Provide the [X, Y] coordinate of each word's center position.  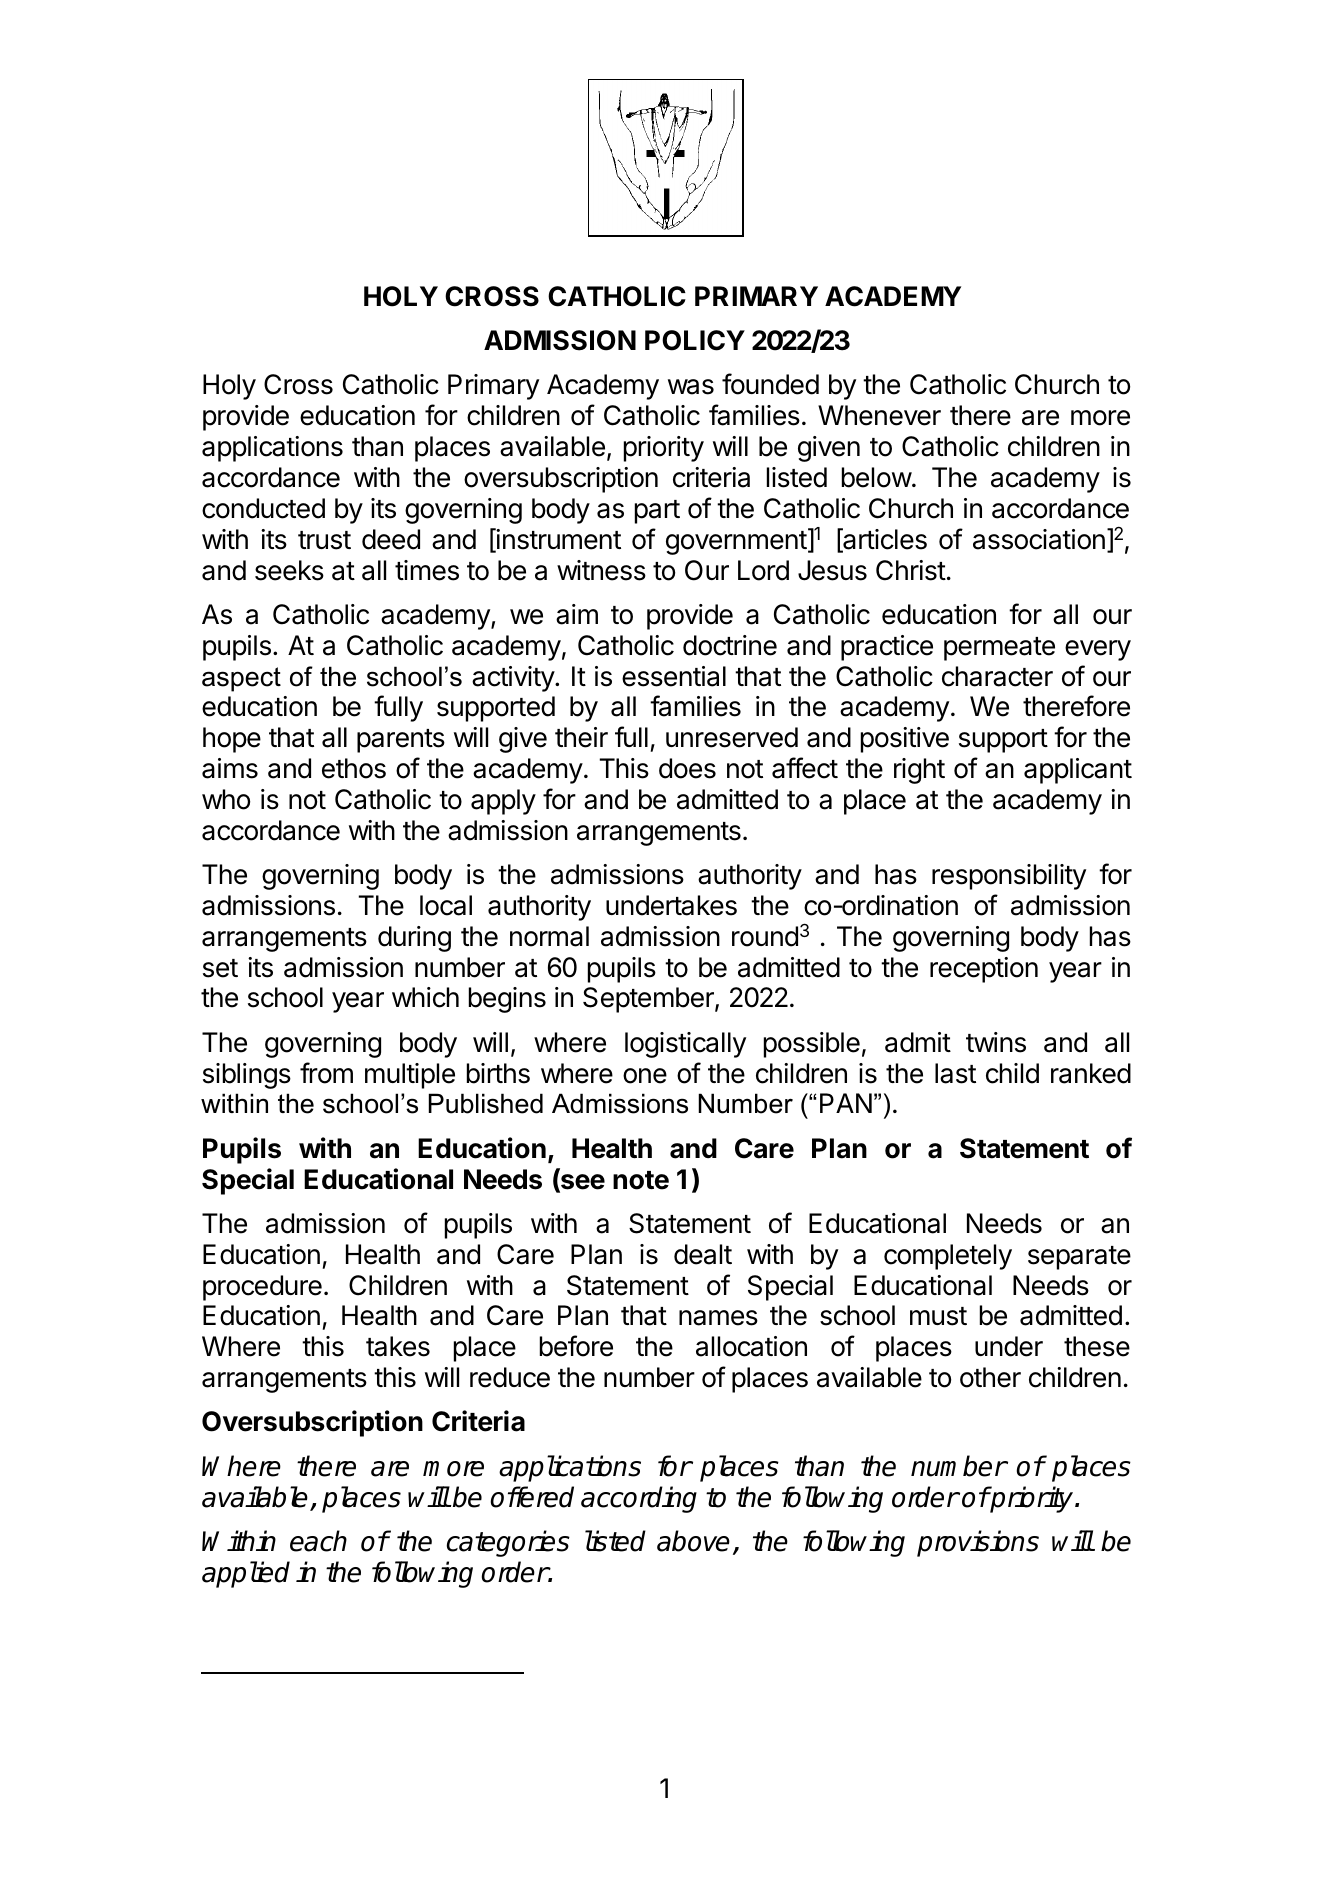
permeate [999, 649]
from [326, 1073]
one [645, 1076]
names [718, 1318]
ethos [354, 768]
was [691, 387]
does [687, 768]
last [955, 1073]
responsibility [1009, 877]
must [938, 1316]
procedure [262, 1288]
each [318, 1541]
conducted [263, 508]
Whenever [879, 415]
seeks [289, 570]
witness [601, 570]
